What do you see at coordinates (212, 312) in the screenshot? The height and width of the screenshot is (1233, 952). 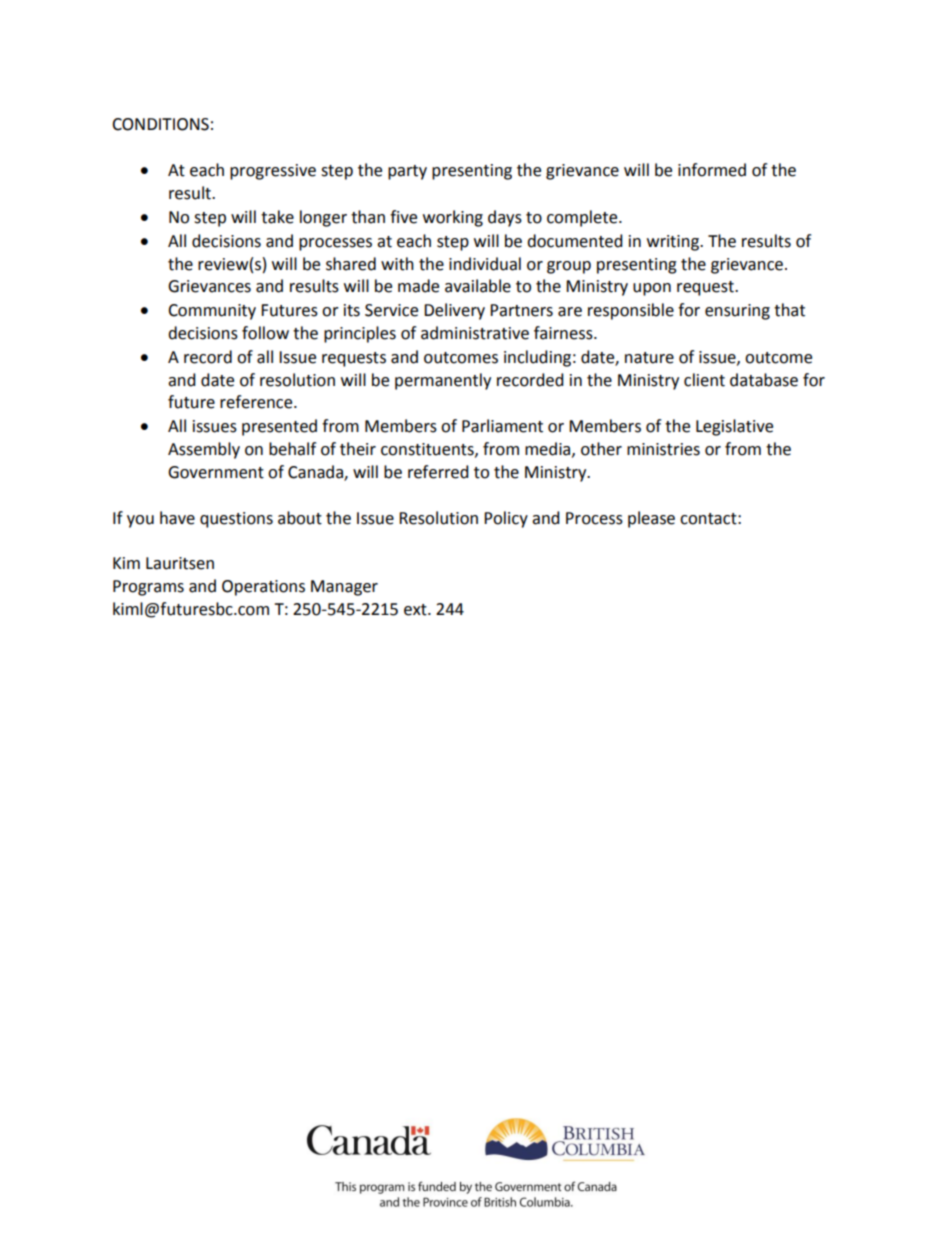 I see `Community` at bounding box center [212, 312].
